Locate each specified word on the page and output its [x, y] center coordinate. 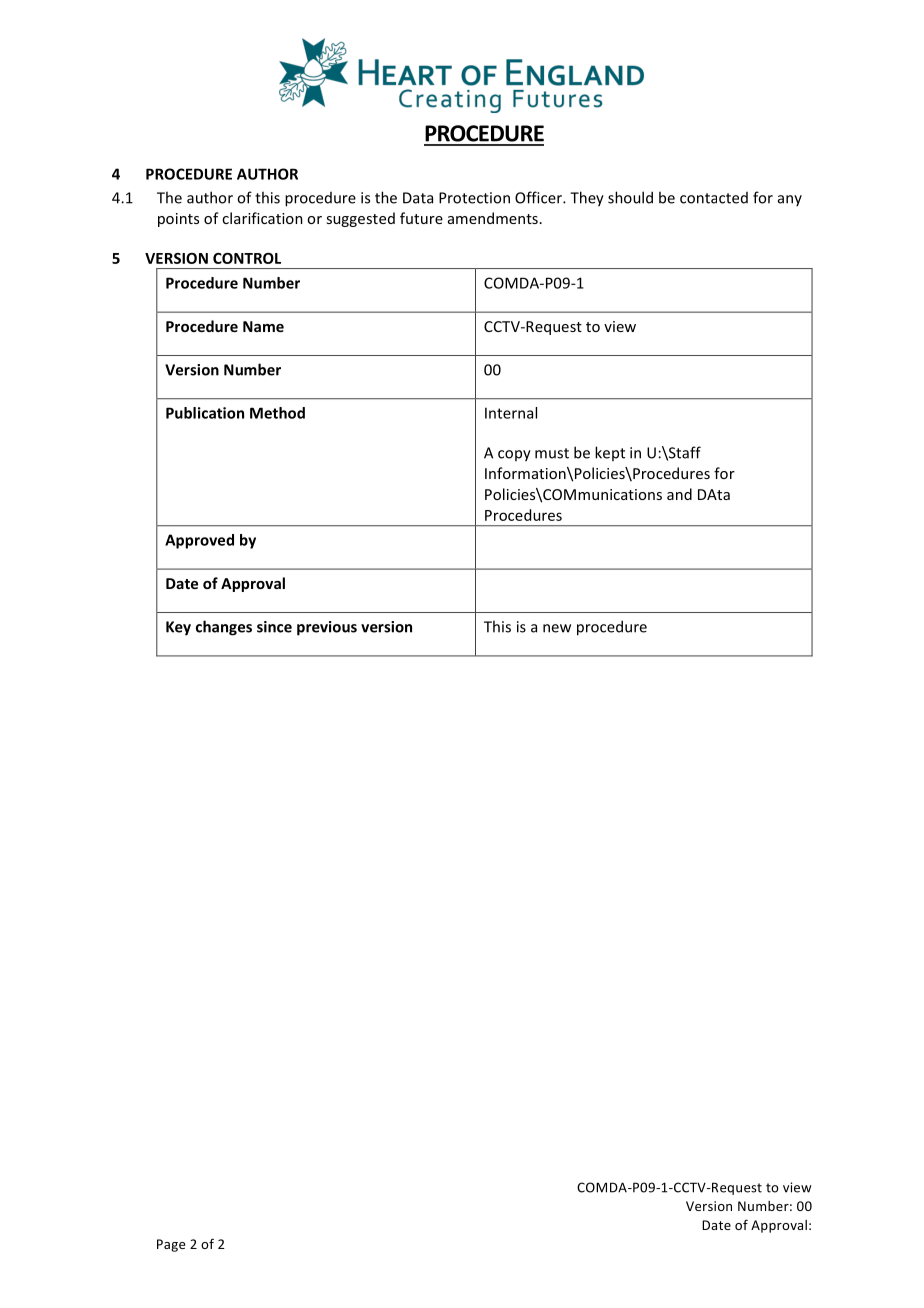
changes [224, 628]
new [557, 628]
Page [171, 1245]
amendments [493, 218]
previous [327, 628]
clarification [262, 218]
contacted [714, 198]
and [679, 494]
